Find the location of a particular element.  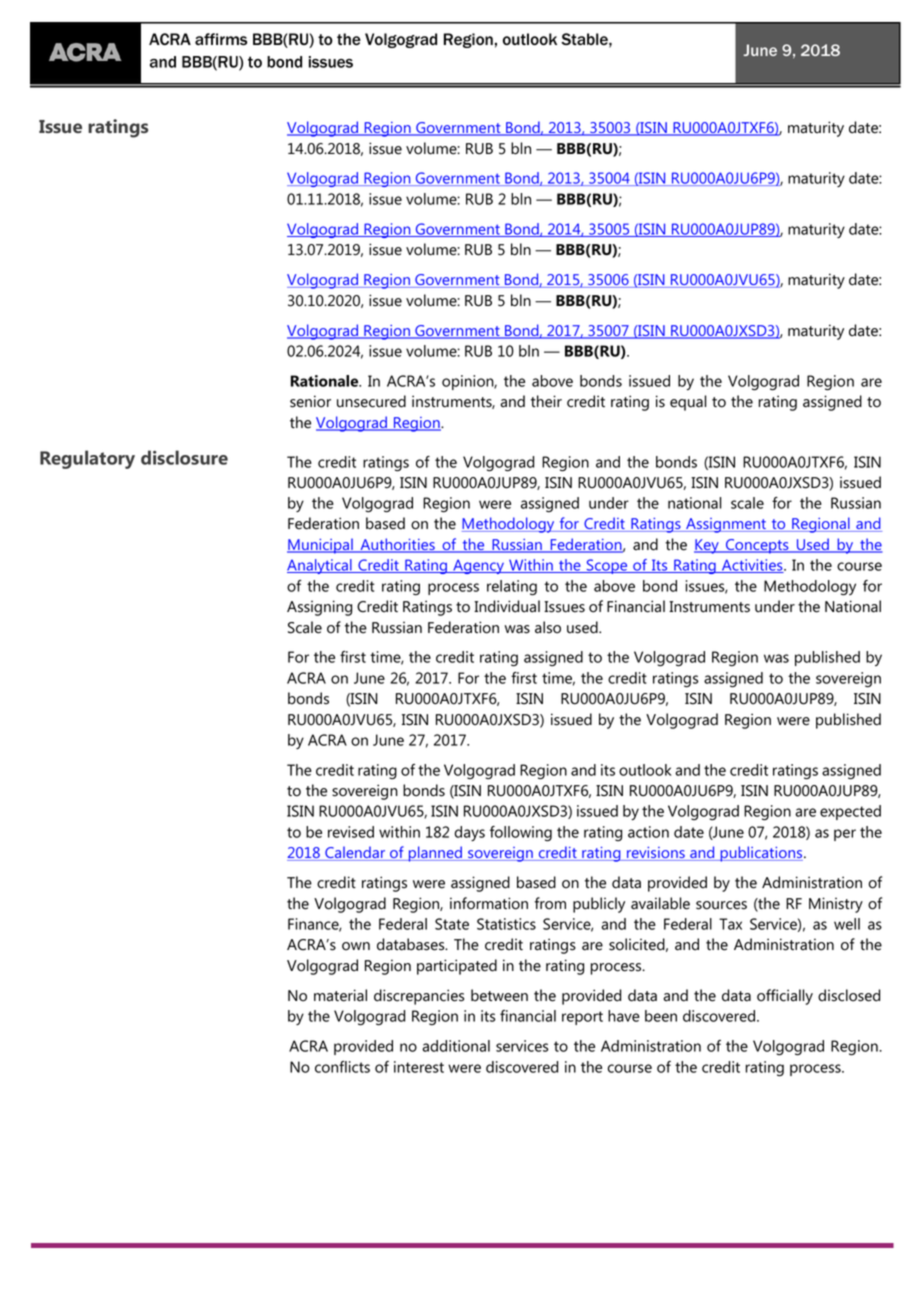

Rationale is located at coordinates (326, 381).
